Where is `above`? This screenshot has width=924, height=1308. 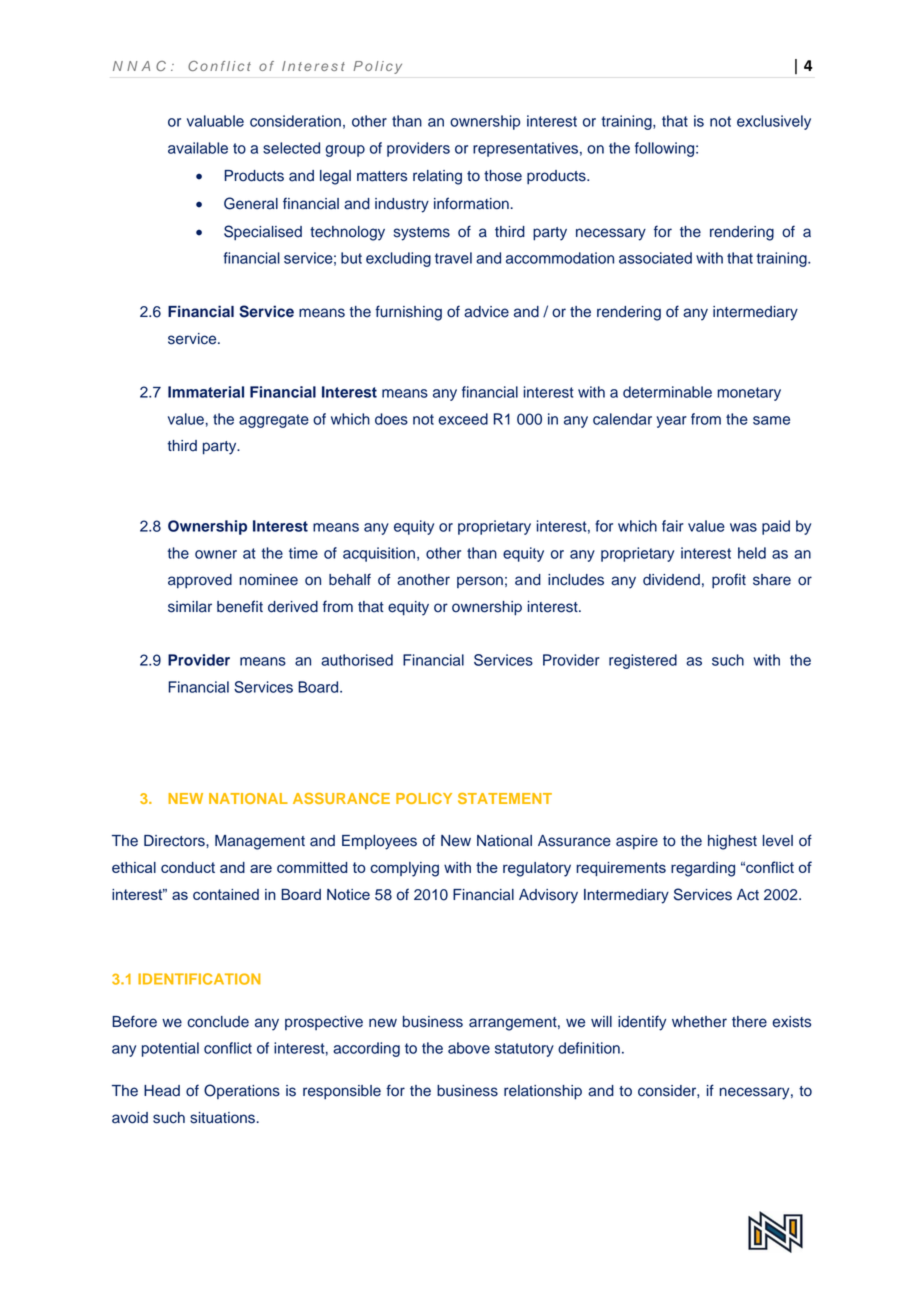 above is located at coordinates (469, 1048).
